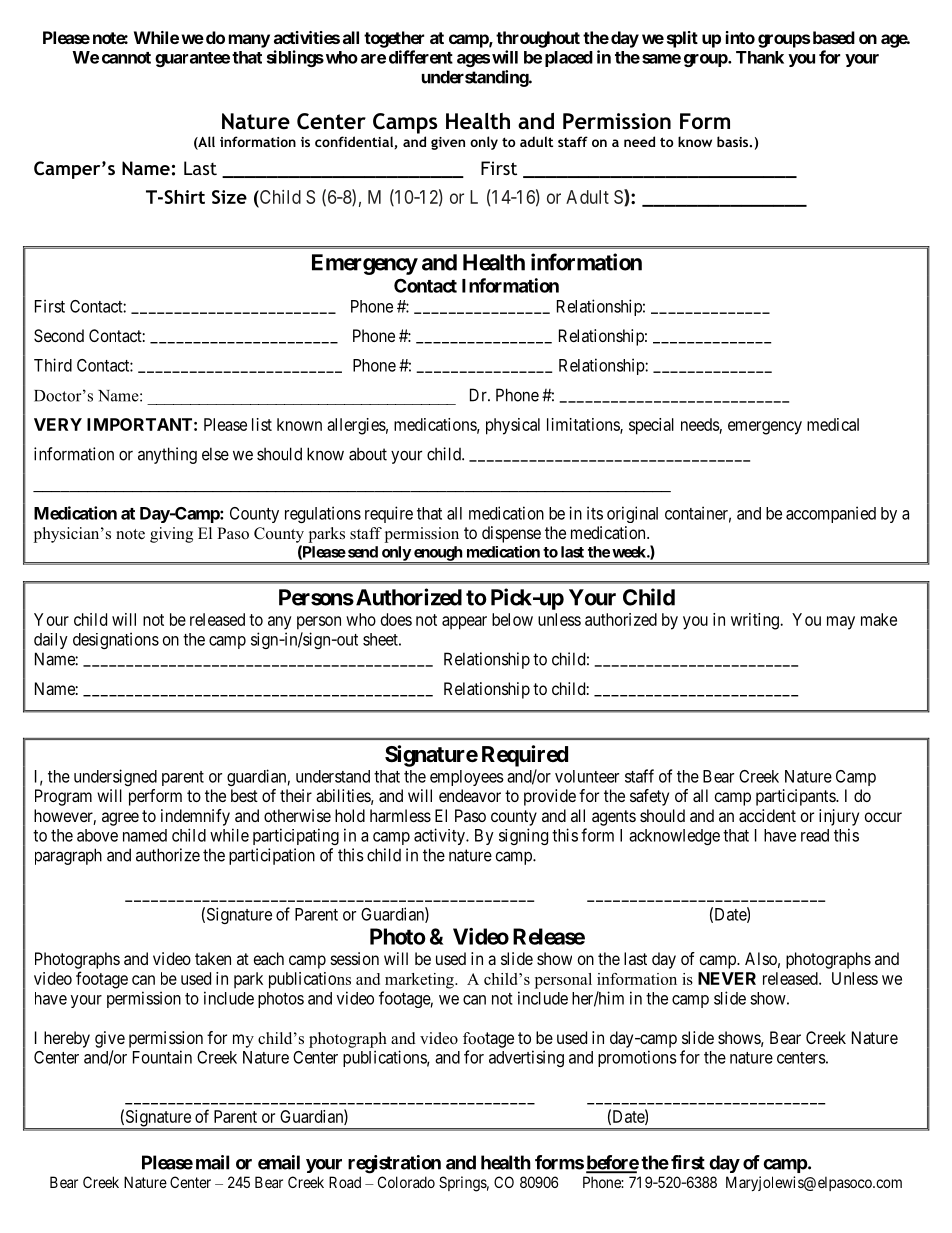 The height and width of the screenshot is (1233, 952). What do you see at coordinates (51, 641) in the screenshot?
I see `daily` at bounding box center [51, 641].
